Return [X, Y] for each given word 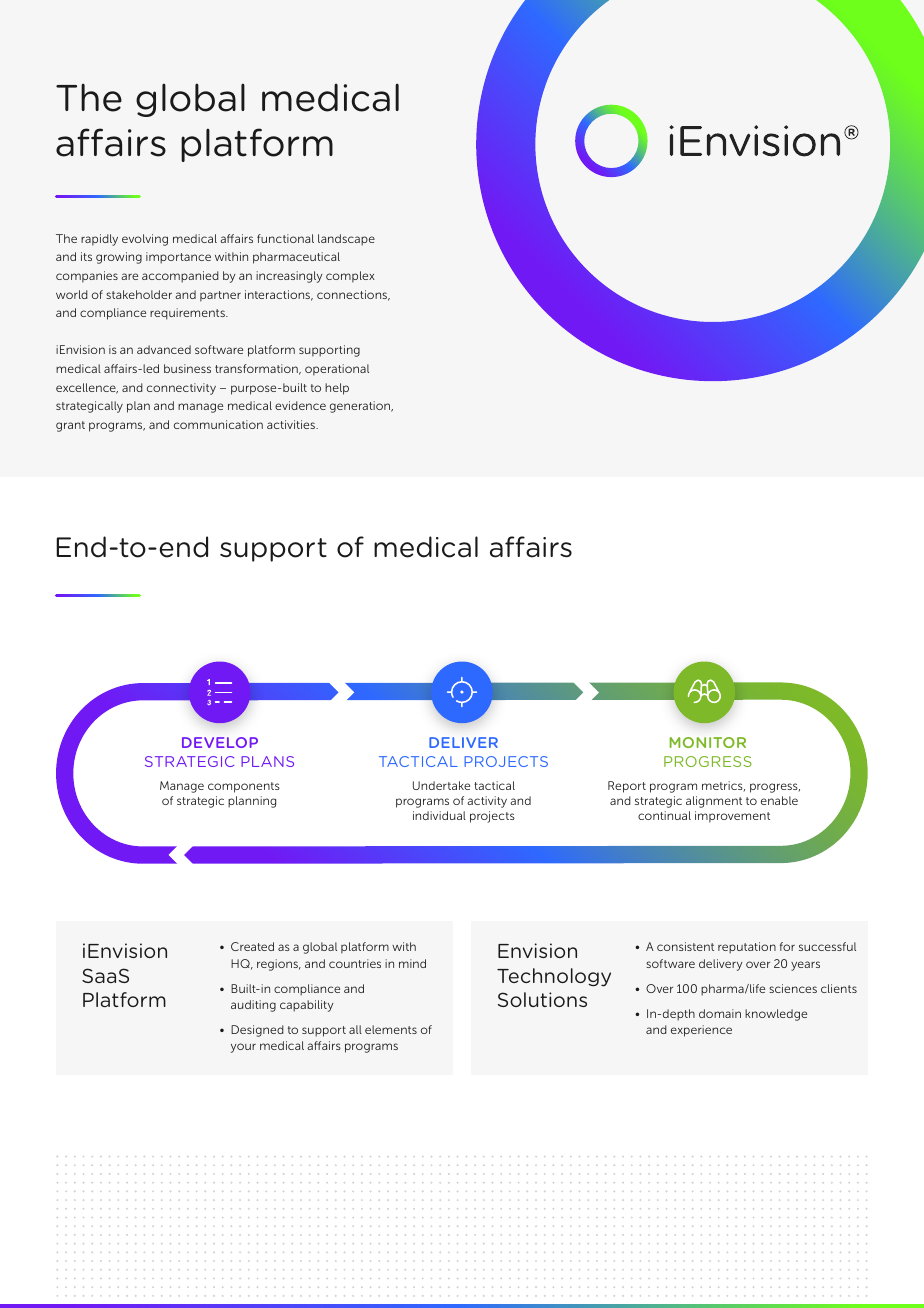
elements [391, 1029]
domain [720, 1013]
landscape [346, 240]
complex [350, 277]
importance [178, 258]
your [243, 1048]
